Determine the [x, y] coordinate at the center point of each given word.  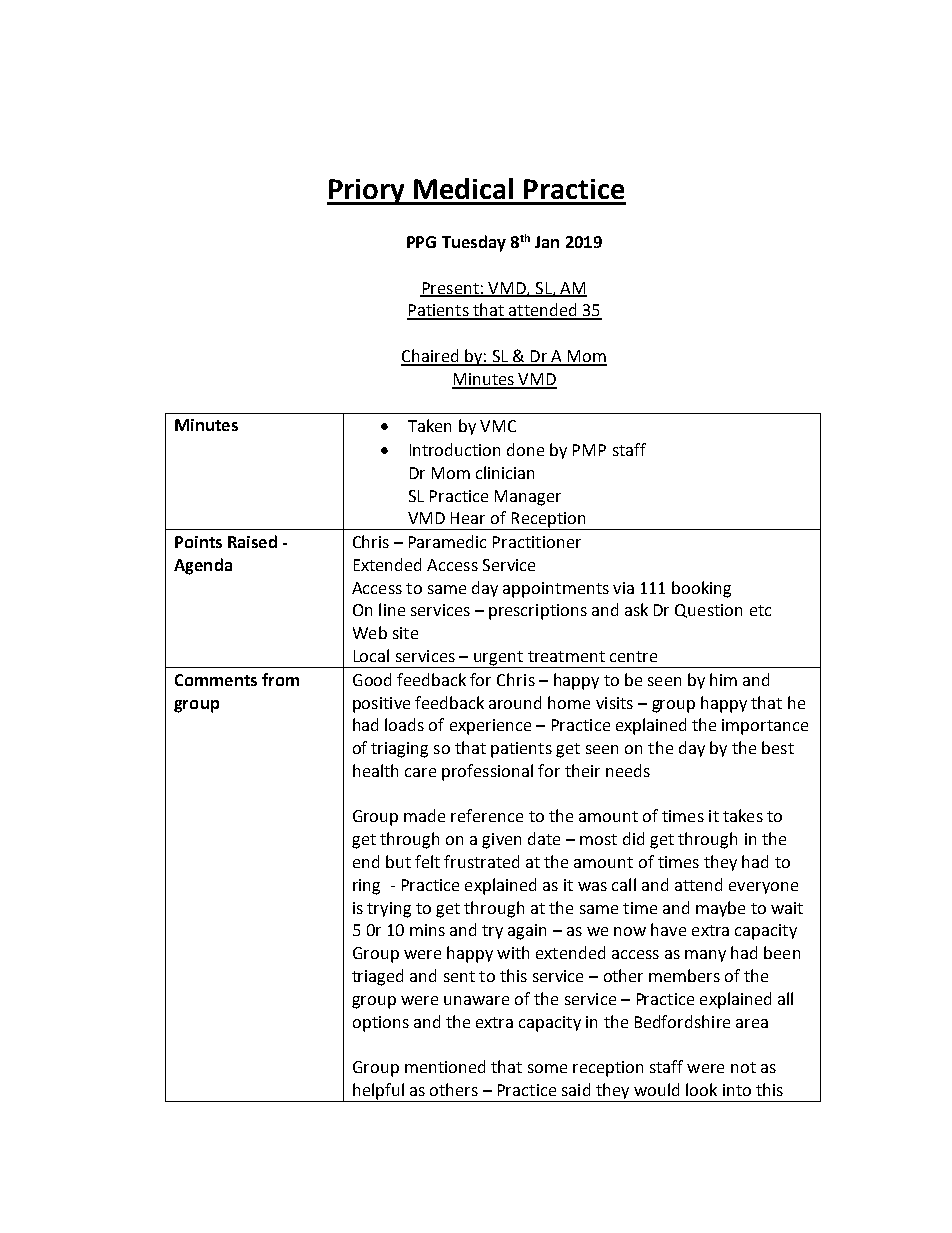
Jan [547, 242]
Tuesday [474, 243]
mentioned [445, 1066]
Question [708, 611]
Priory [367, 192]
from [280, 679]
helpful [378, 1092]
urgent [498, 659]
